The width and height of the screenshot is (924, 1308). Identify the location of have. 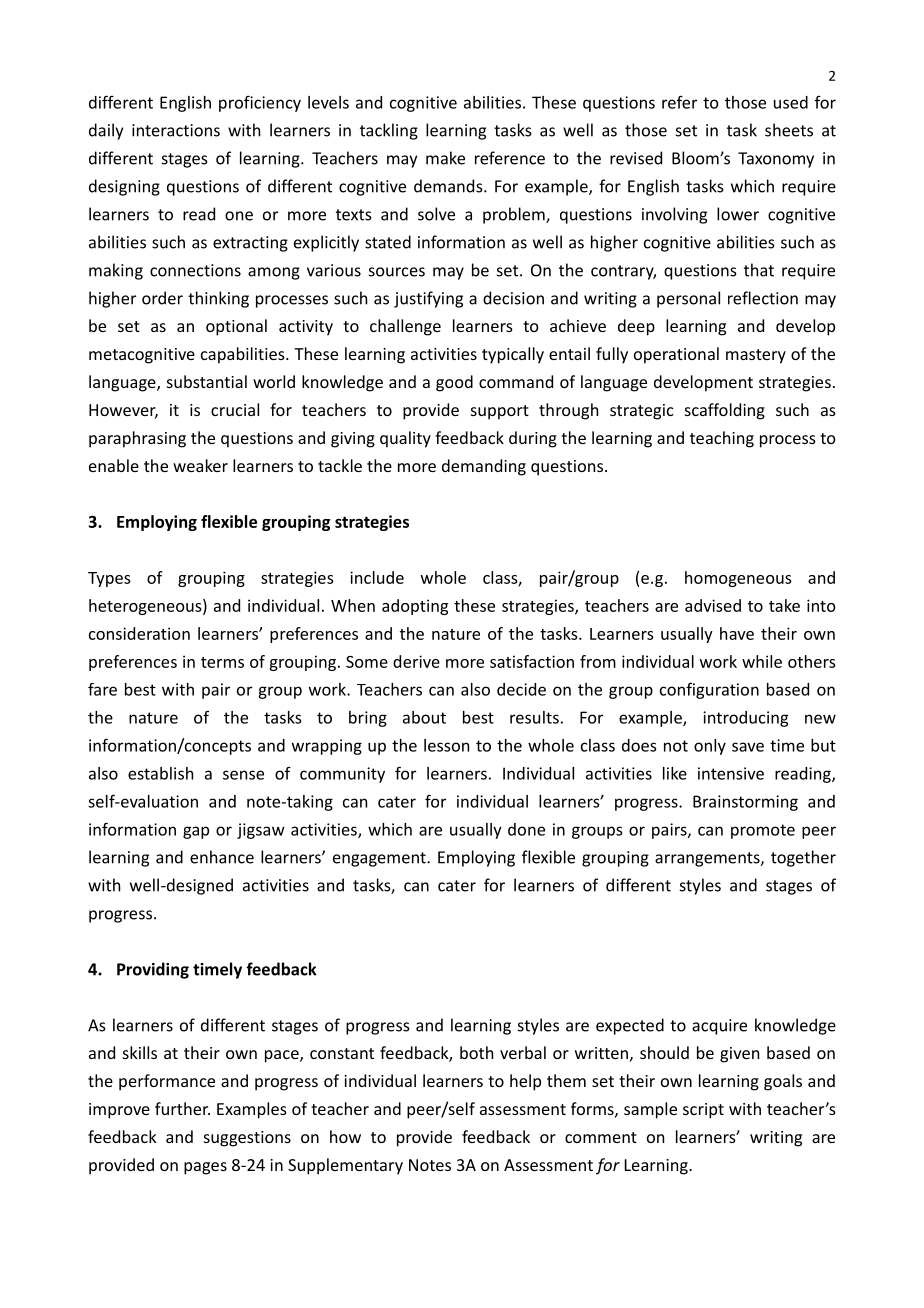
(737, 633).
